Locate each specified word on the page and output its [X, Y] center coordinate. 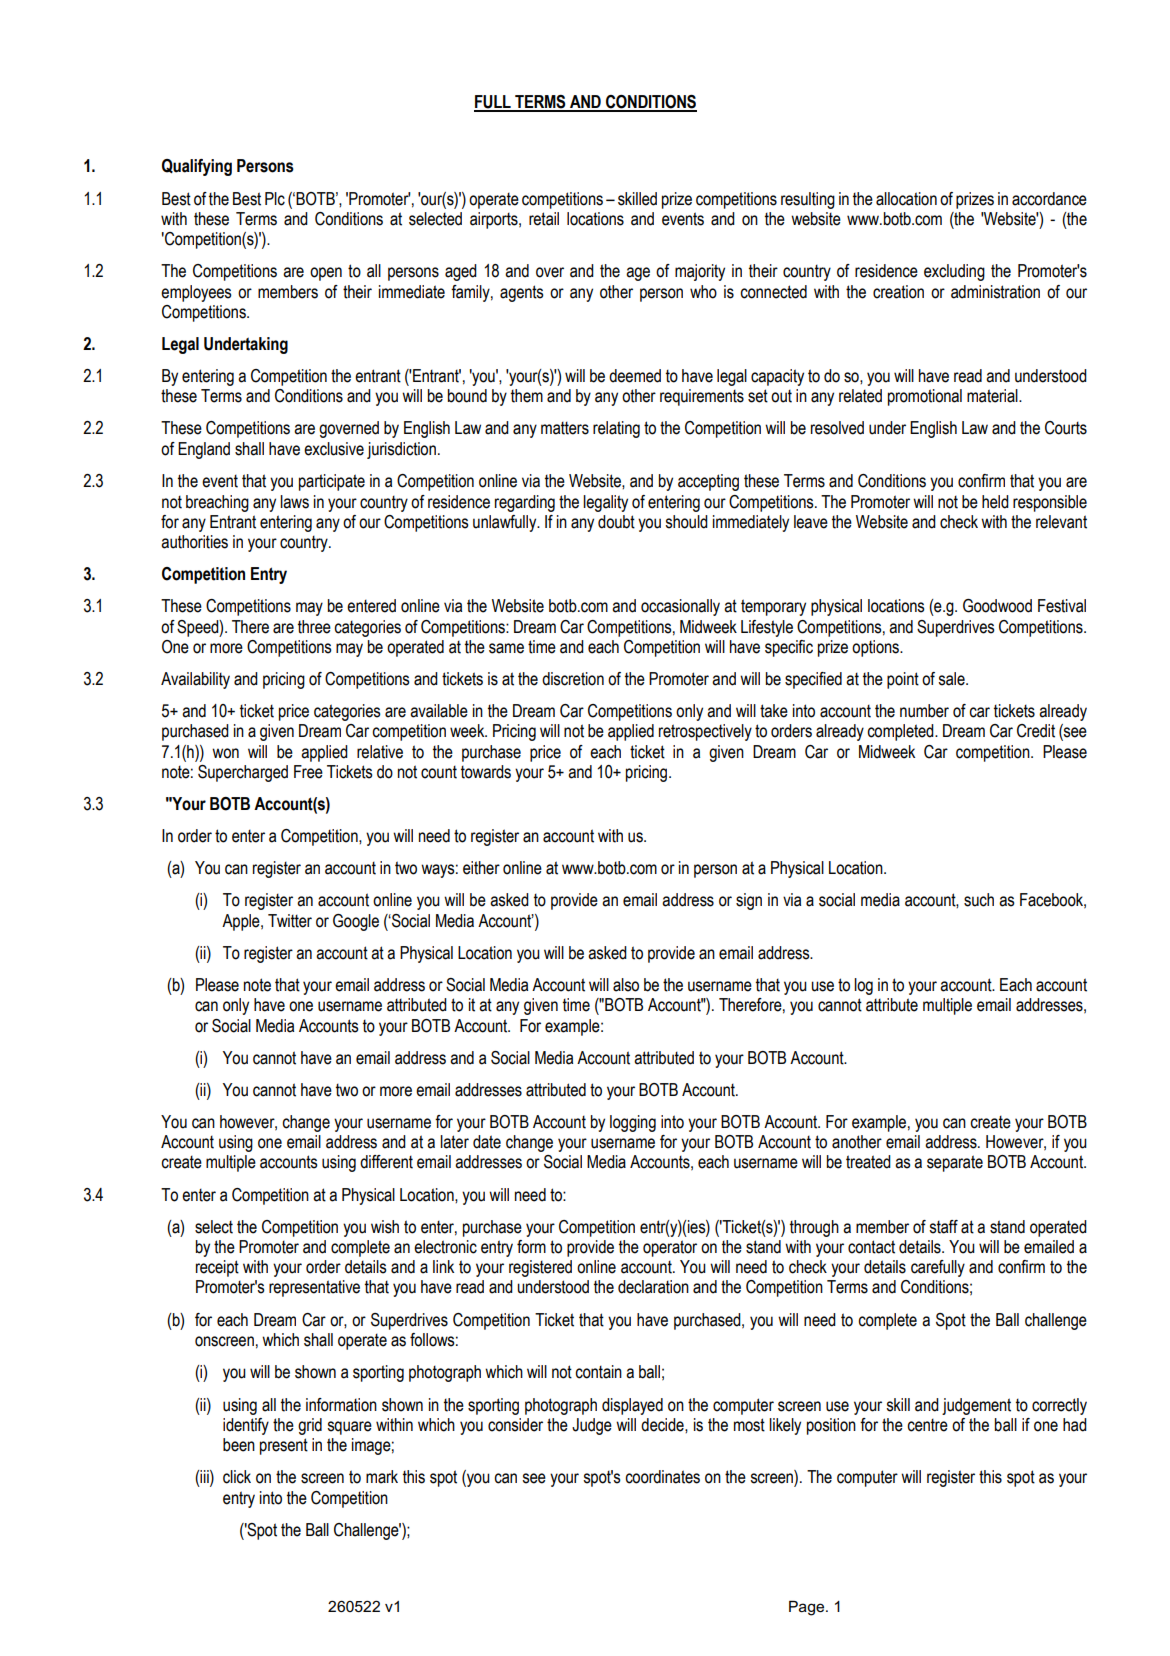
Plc [275, 199]
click [237, 1477]
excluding [954, 272]
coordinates [662, 1477]
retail [544, 219]
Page [808, 1608]
